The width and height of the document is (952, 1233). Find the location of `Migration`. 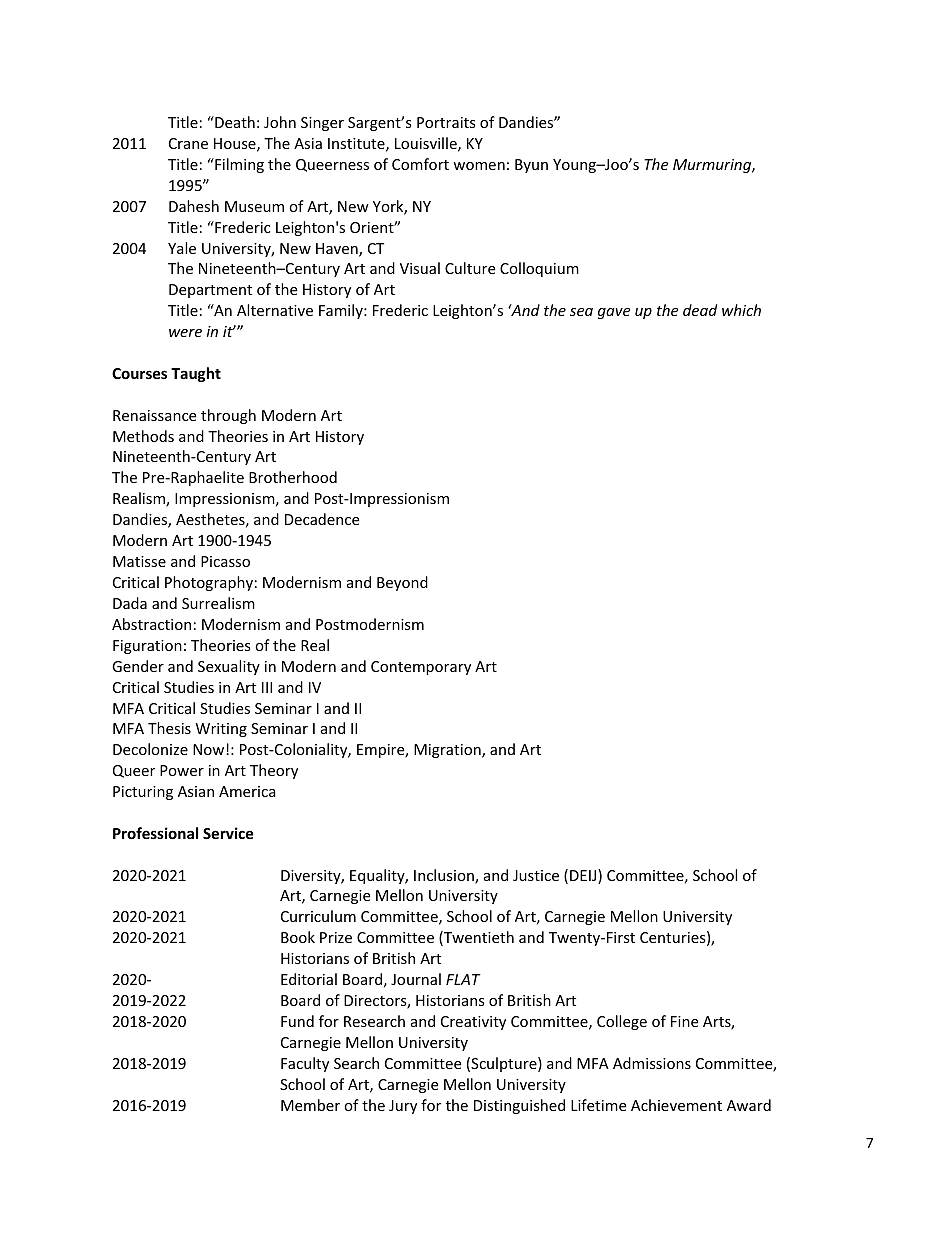

Migration is located at coordinates (448, 751).
